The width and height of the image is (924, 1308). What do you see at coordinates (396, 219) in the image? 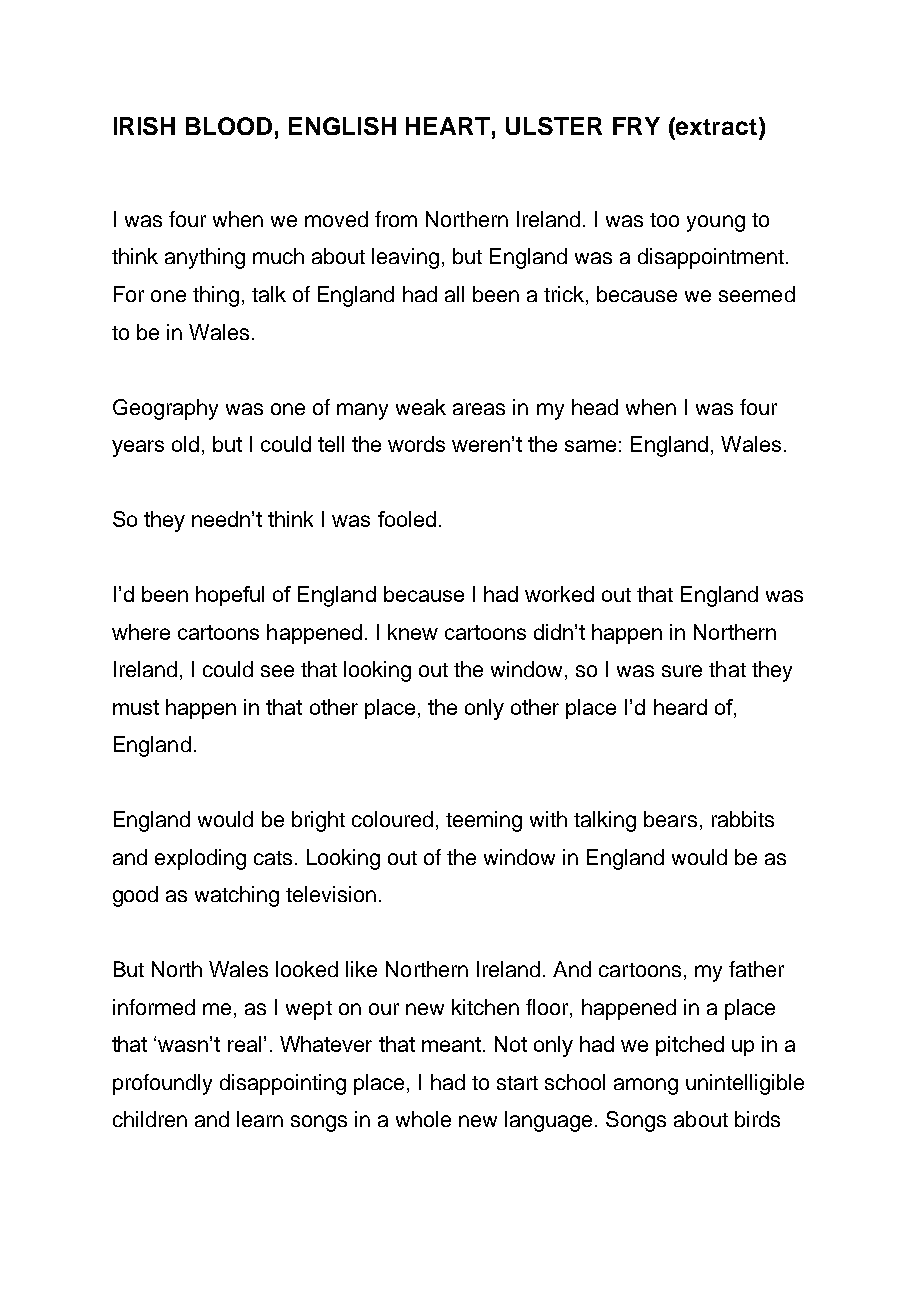
I see `from` at bounding box center [396, 219].
